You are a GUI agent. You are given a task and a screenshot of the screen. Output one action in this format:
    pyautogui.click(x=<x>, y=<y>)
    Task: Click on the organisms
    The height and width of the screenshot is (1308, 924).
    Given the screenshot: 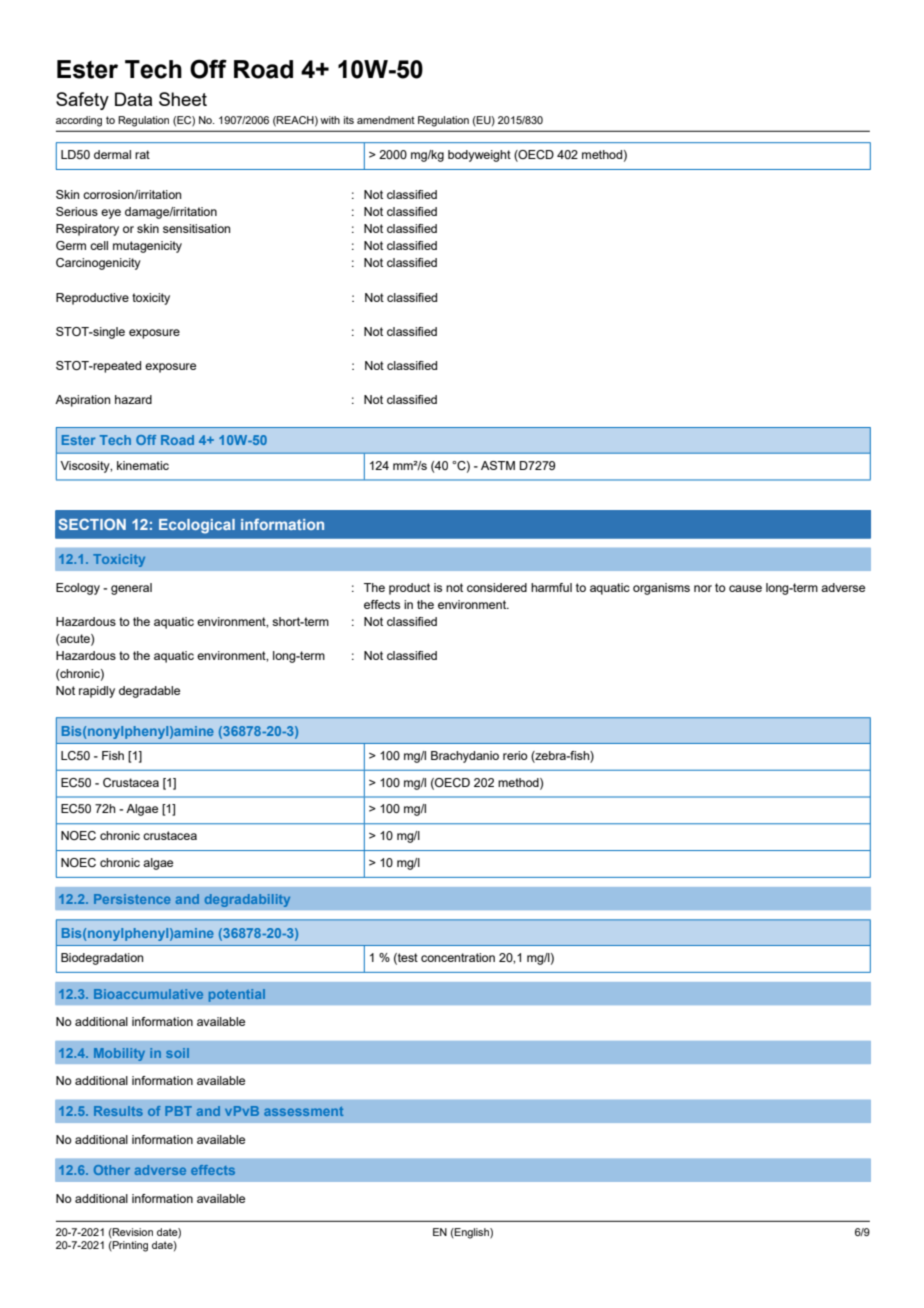 What is the action you would take?
    pyautogui.click(x=661, y=589)
